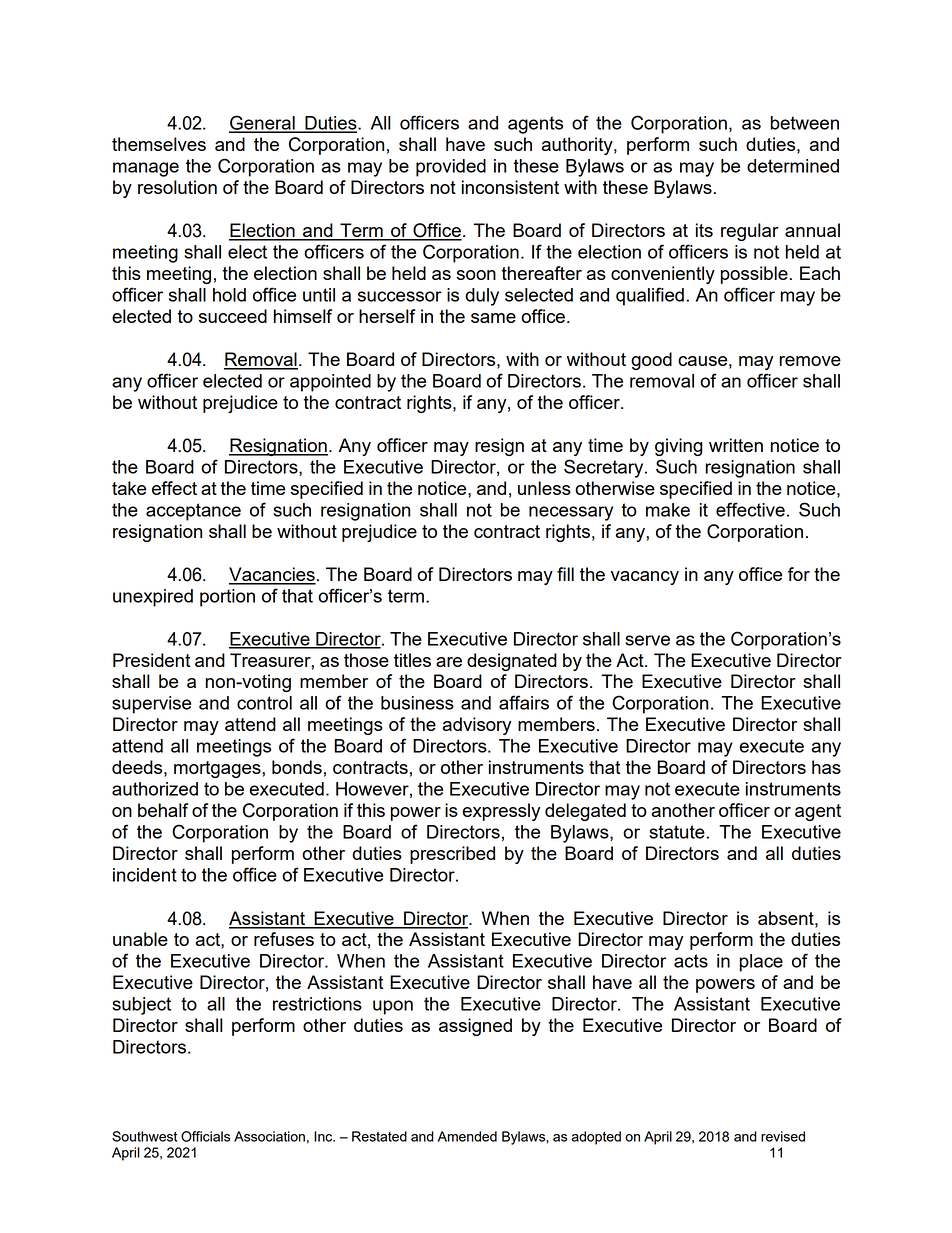 This screenshot has width=952, height=1233. Describe the element at coordinates (544, 488) in the screenshot. I see `unless` at that location.
